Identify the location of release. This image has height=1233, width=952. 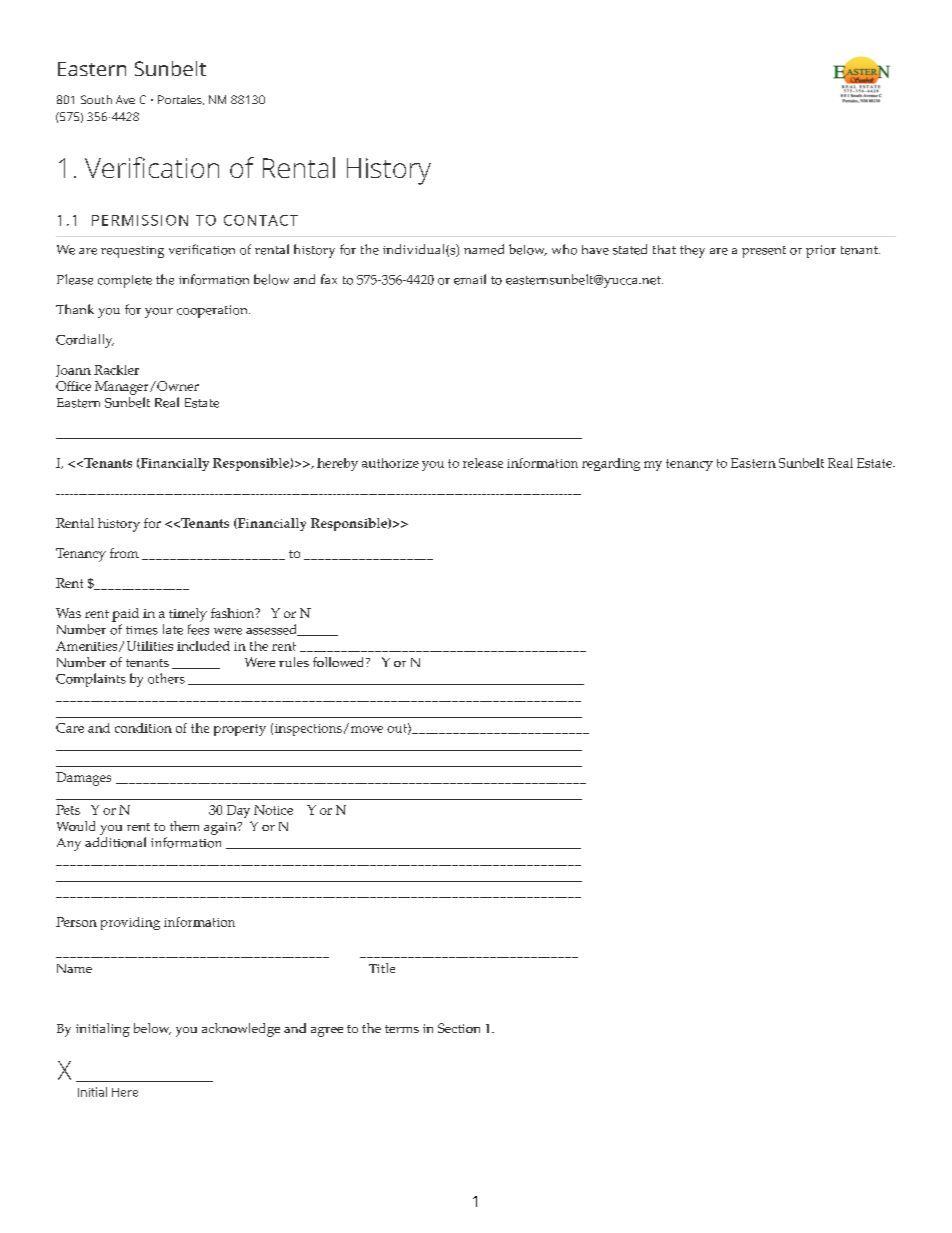
(483, 463).
